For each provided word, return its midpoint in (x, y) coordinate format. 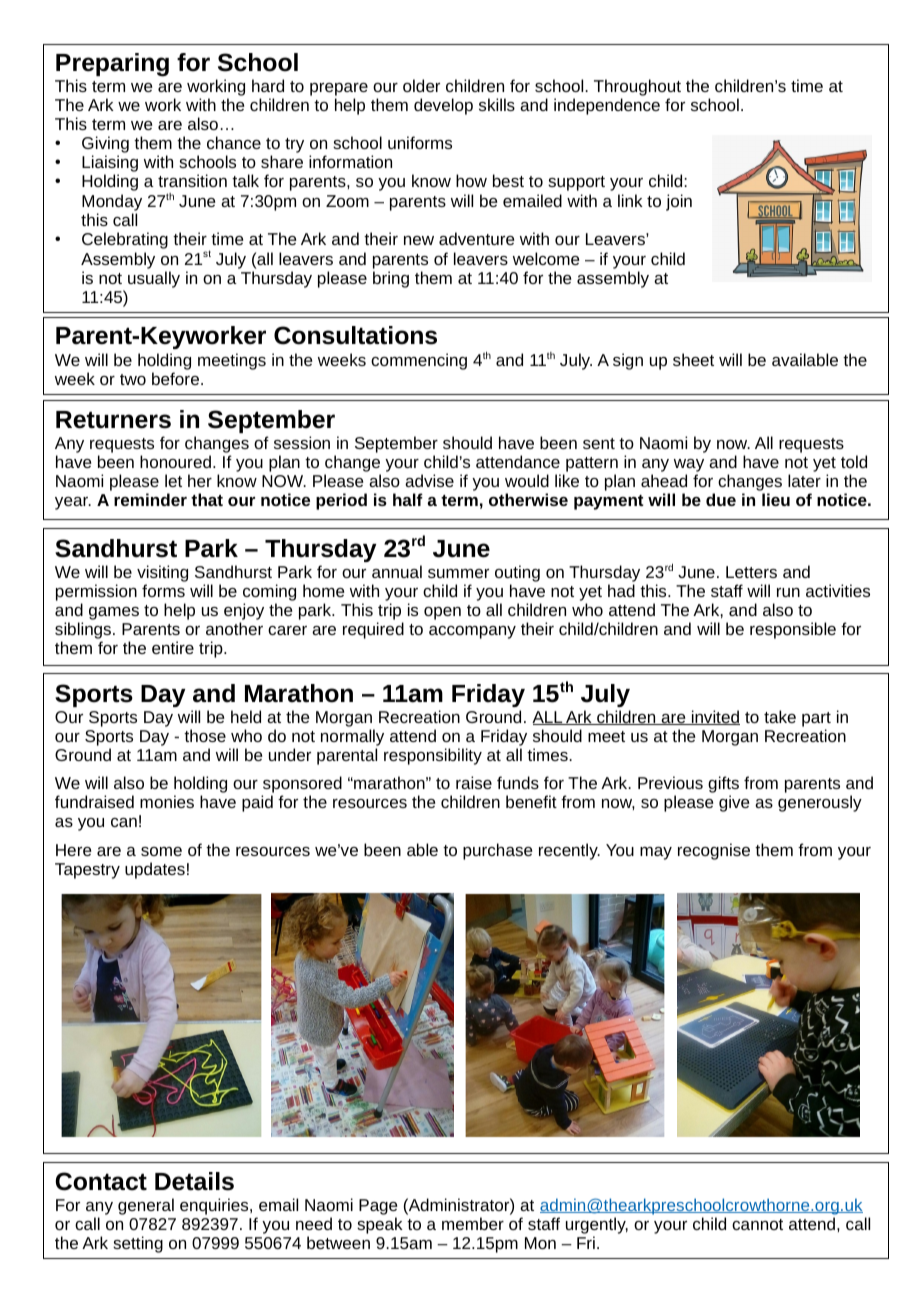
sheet (693, 359)
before (177, 378)
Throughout (637, 89)
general (146, 1206)
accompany (472, 632)
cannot (757, 1224)
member (473, 1223)
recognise (714, 851)
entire (173, 647)
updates (155, 870)
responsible (793, 630)
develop (443, 106)
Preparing (112, 66)
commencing (419, 361)
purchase (497, 851)
